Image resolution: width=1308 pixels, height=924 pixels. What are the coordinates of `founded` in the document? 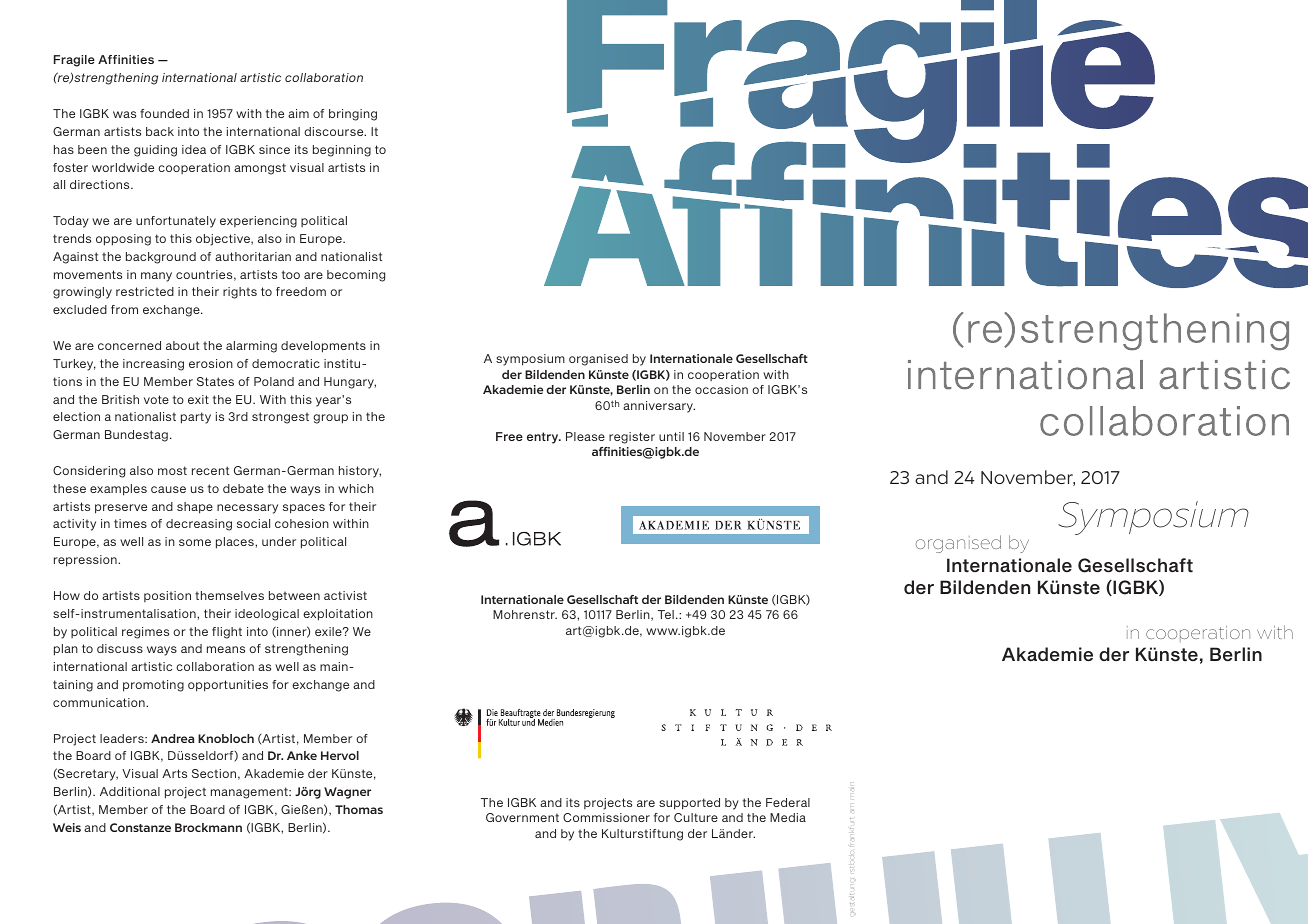 It's located at (164, 113).
